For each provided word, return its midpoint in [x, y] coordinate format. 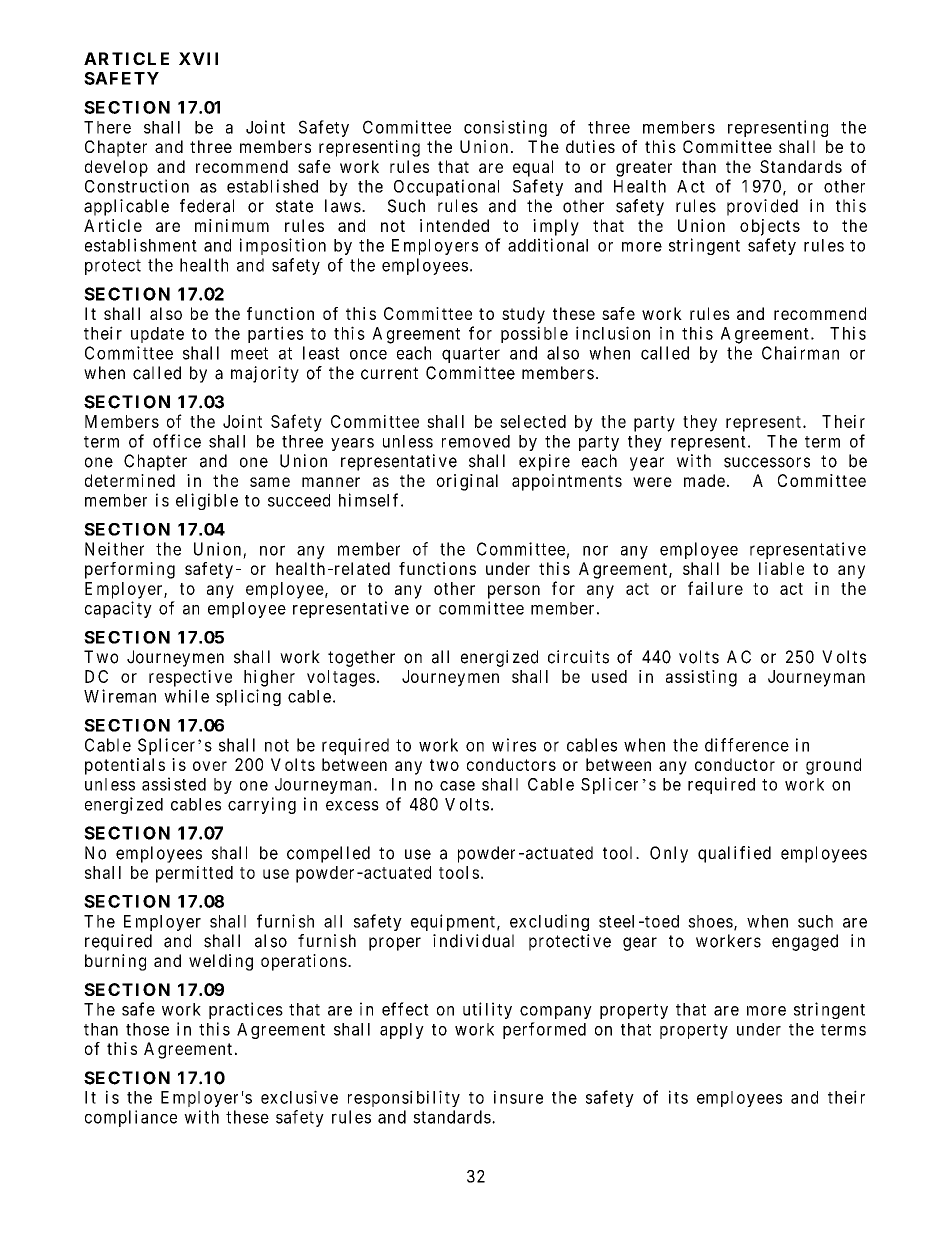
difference [747, 745]
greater [644, 169]
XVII [198, 58]
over [210, 766]
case [457, 786]
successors [767, 462]
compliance [131, 1118]
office [177, 441]
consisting [505, 128]
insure [518, 1097]
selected [533, 421]
